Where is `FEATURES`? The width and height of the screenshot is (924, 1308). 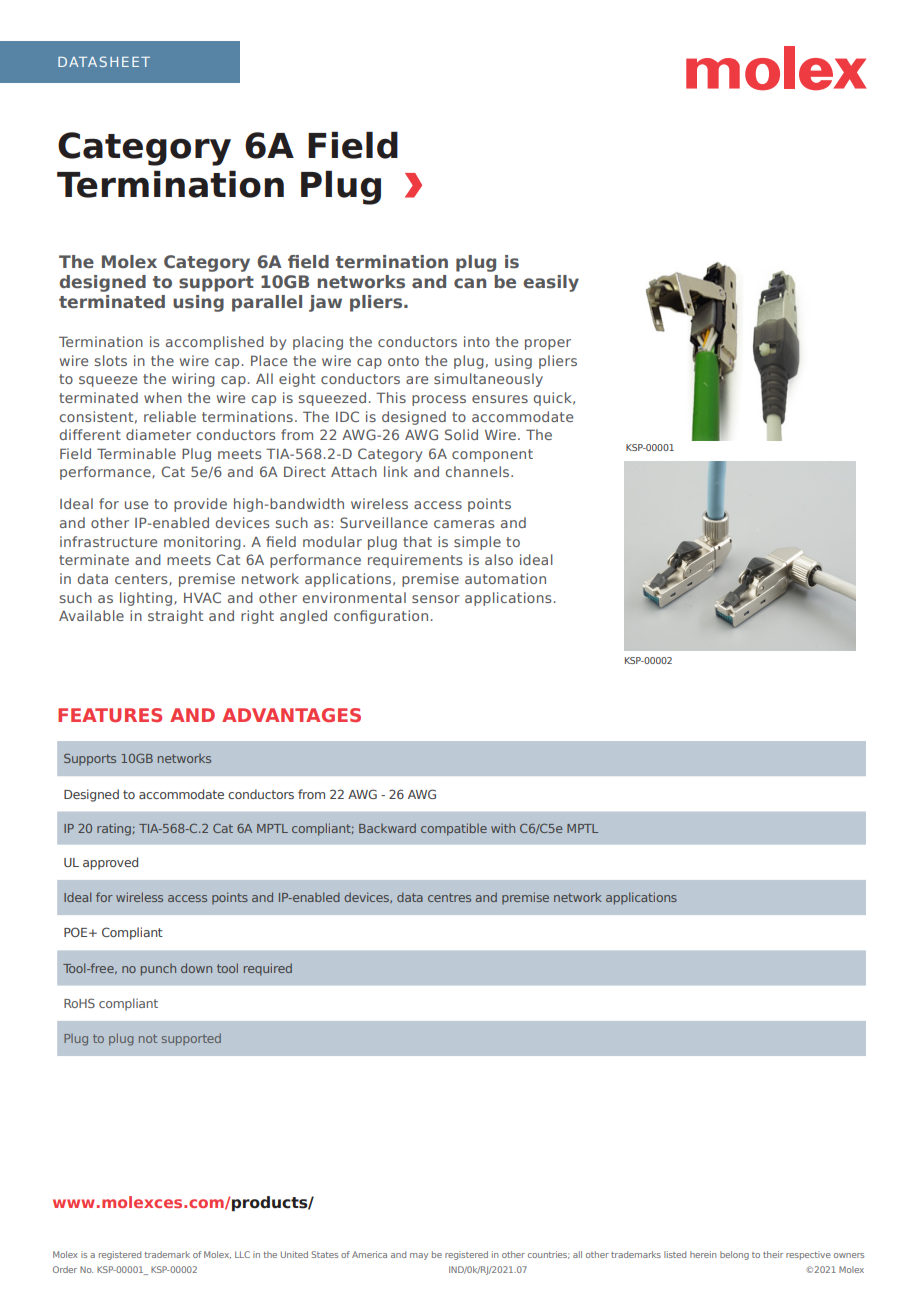 FEATURES is located at coordinates (110, 715).
